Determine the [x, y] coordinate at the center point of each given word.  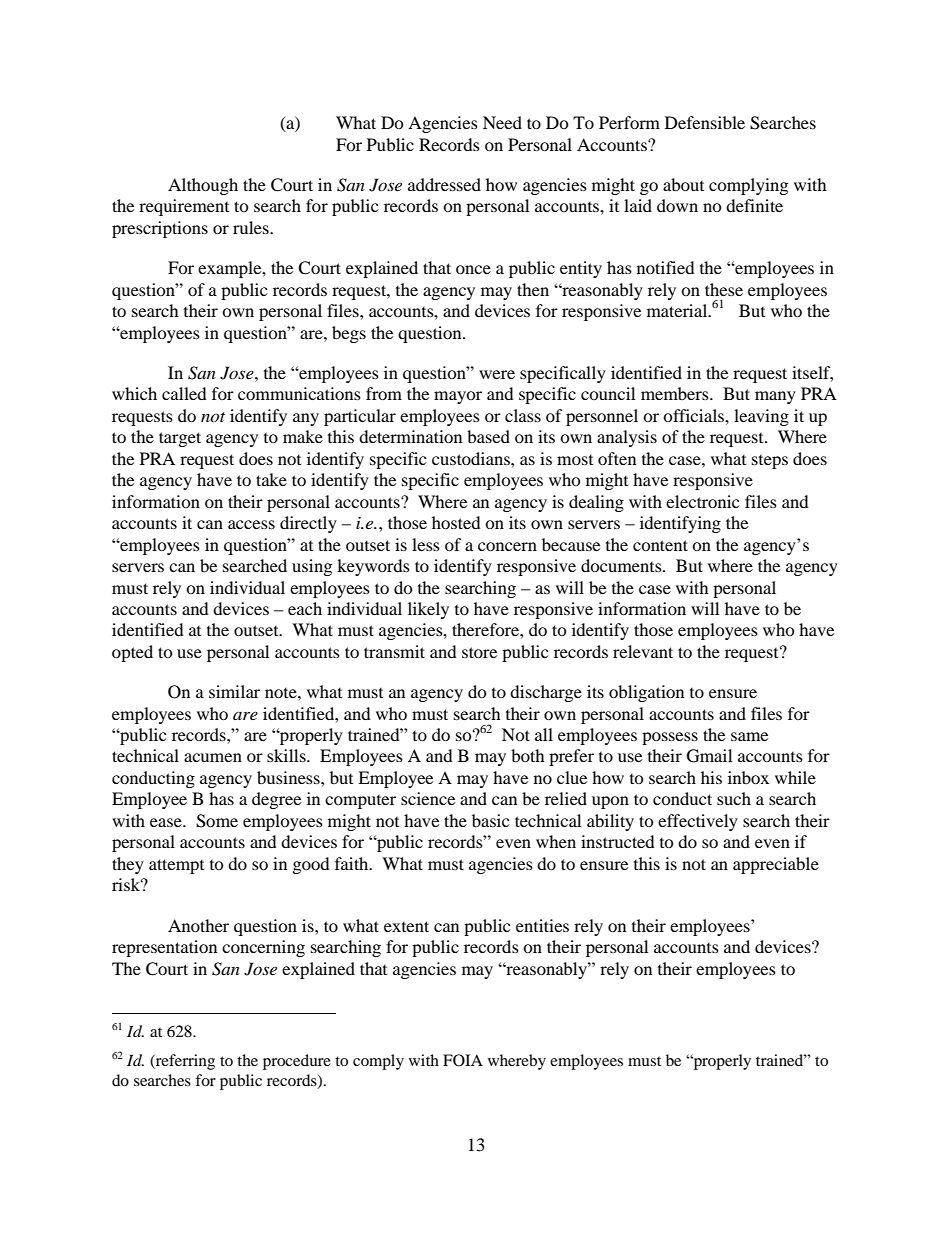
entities [542, 925]
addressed [444, 184]
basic [490, 820]
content [660, 545]
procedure [297, 1062]
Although [203, 186]
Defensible [705, 122]
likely [428, 610]
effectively [698, 822]
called [184, 393]
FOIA [463, 1060]
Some [217, 821]
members [676, 393]
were [497, 374]
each [305, 608]
